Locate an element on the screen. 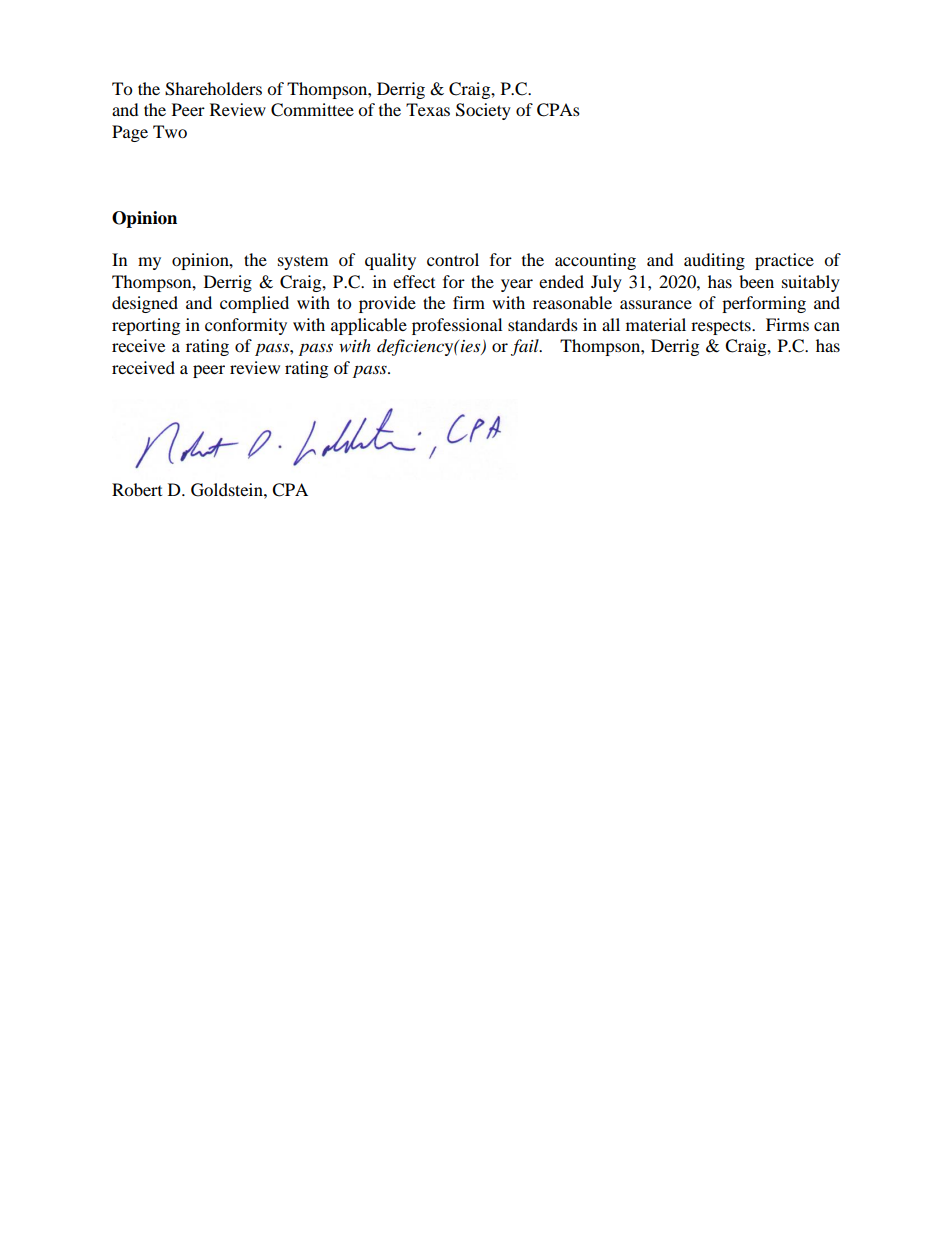 The image size is (952, 1233). Society is located at coordinates (483, 111).
